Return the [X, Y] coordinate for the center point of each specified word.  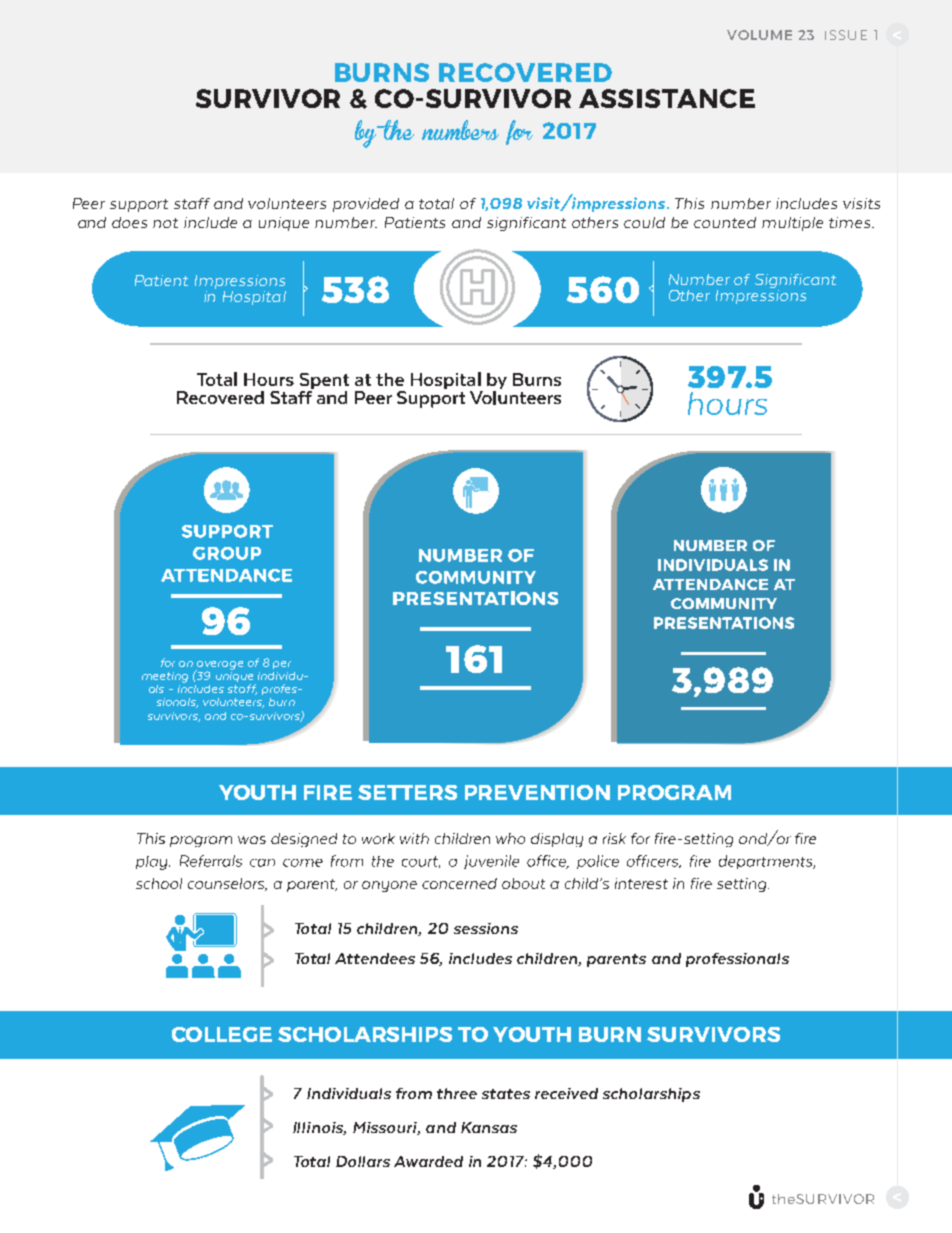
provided [366, 205]
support [139, 205]
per [282, 665]
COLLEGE [222, 1034]
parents [616, 960]
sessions [486, 928]
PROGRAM [674, 792]
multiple [792, 224]
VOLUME [759, 35]
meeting [165, 677]
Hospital [254, 298]
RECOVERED [525, 72]
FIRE [328, 792]
